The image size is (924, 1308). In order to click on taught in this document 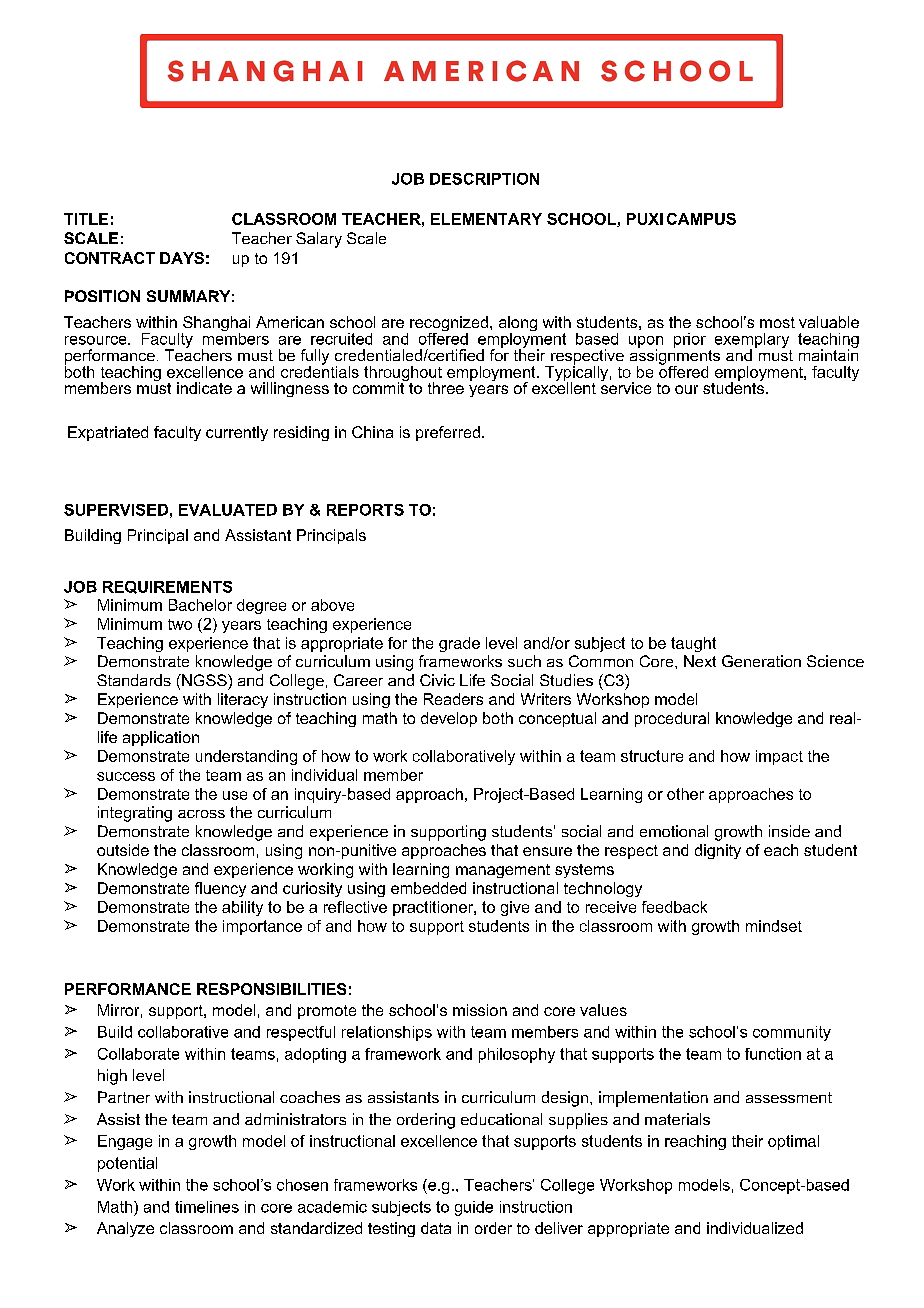, I will do `click(693, 644)`.
